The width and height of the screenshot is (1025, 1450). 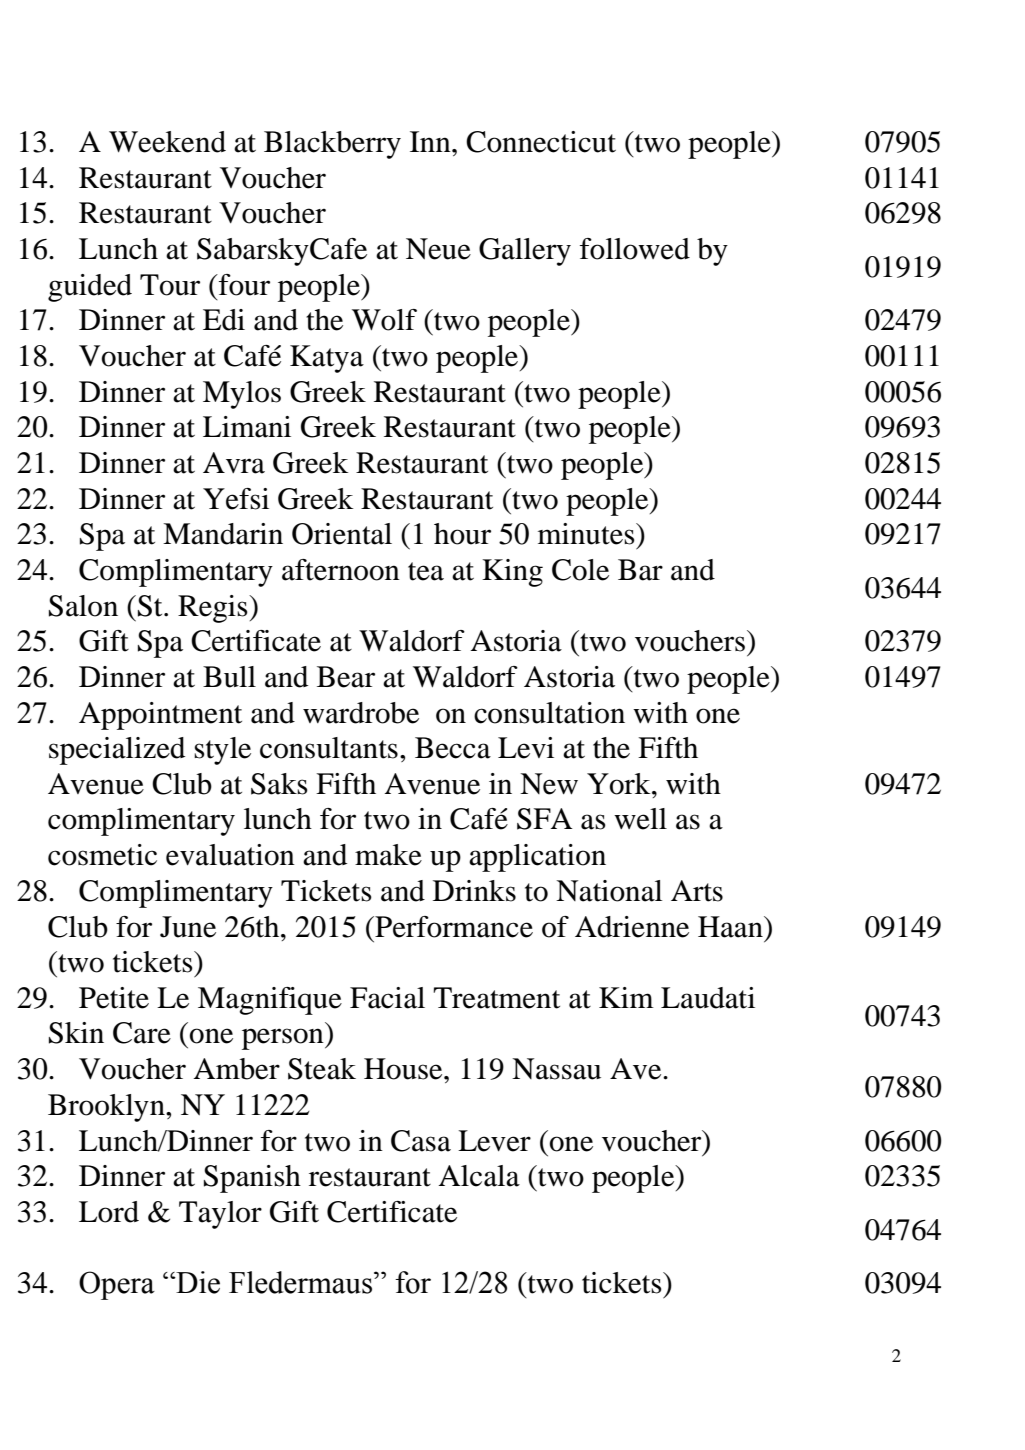 What do you see at coordinates (635, 249) in the screenshot?
I see `followed` at bounding box center [635, 249].
